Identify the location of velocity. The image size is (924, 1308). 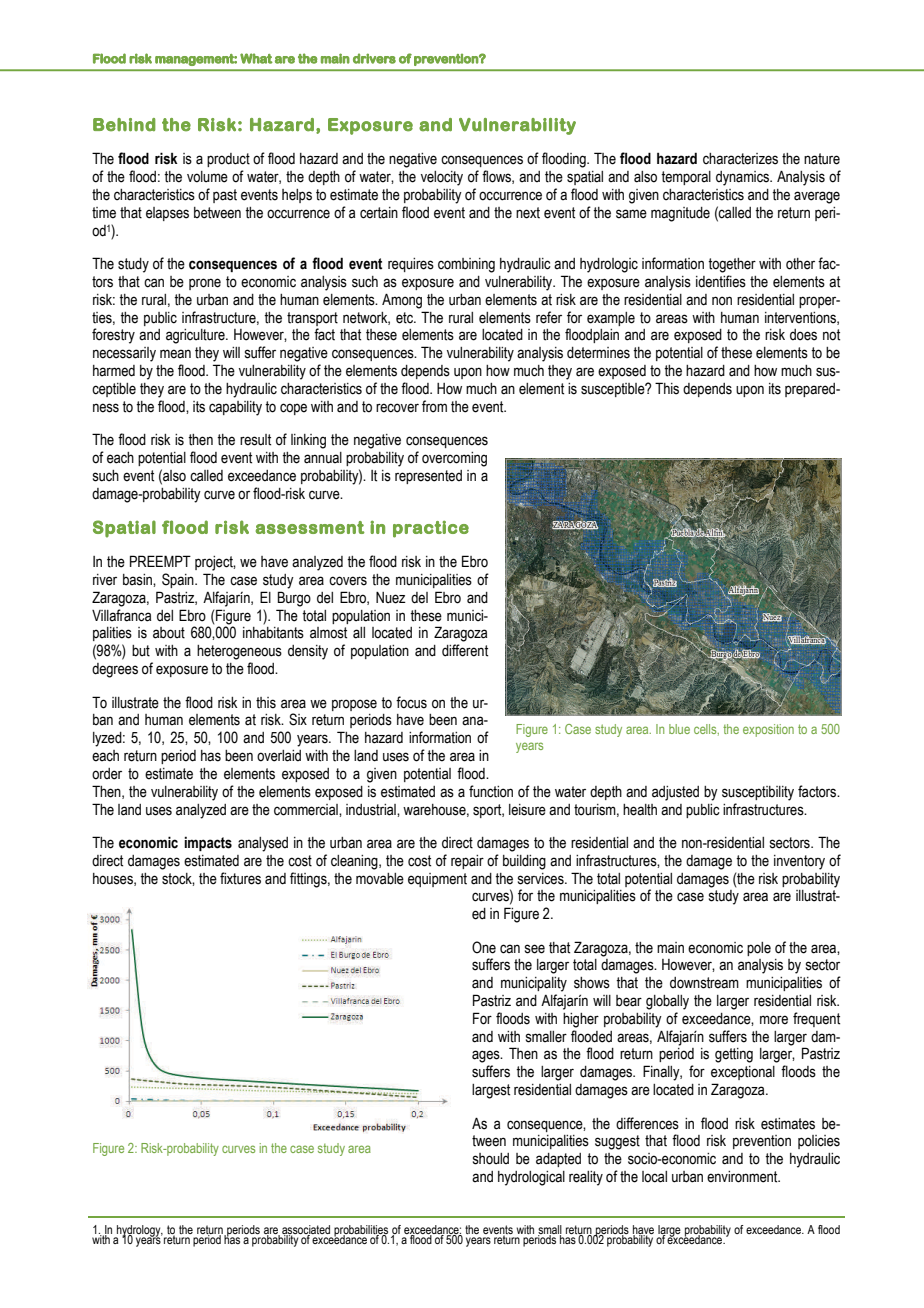
(442, 178).
